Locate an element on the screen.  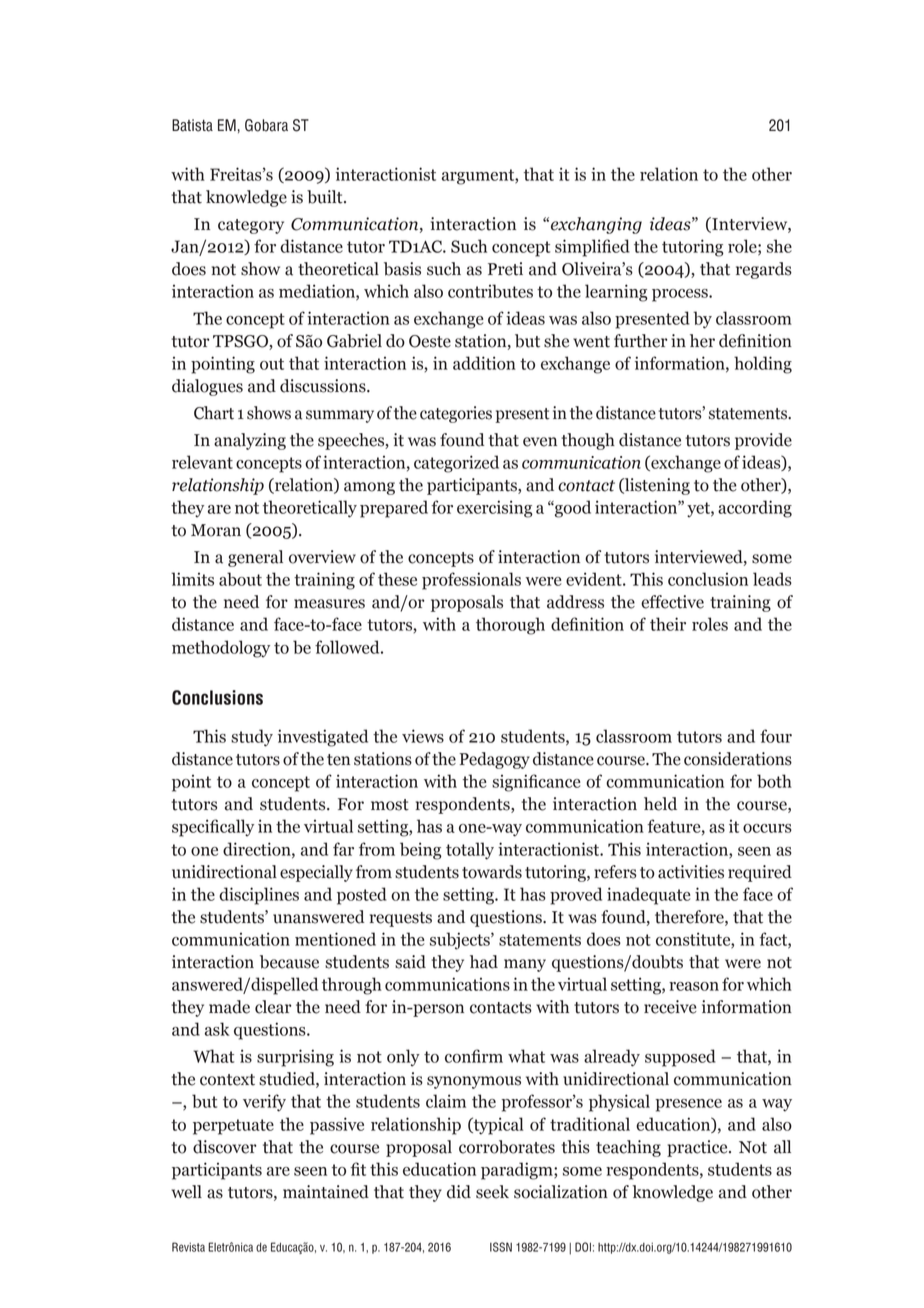
maintained is located at coordinates (326, 1192).
